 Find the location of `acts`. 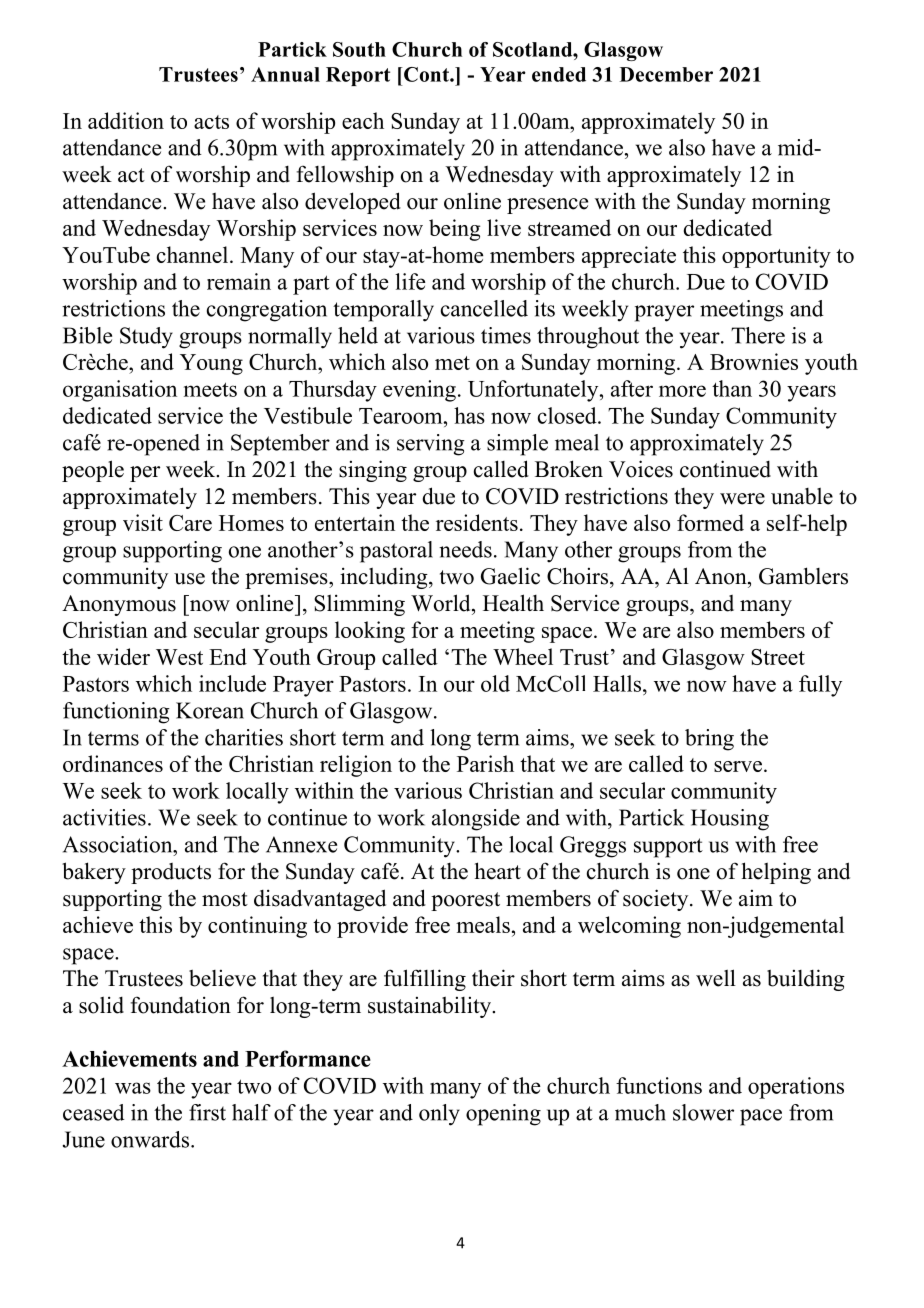

acts is located at coordinates (211, 122).
